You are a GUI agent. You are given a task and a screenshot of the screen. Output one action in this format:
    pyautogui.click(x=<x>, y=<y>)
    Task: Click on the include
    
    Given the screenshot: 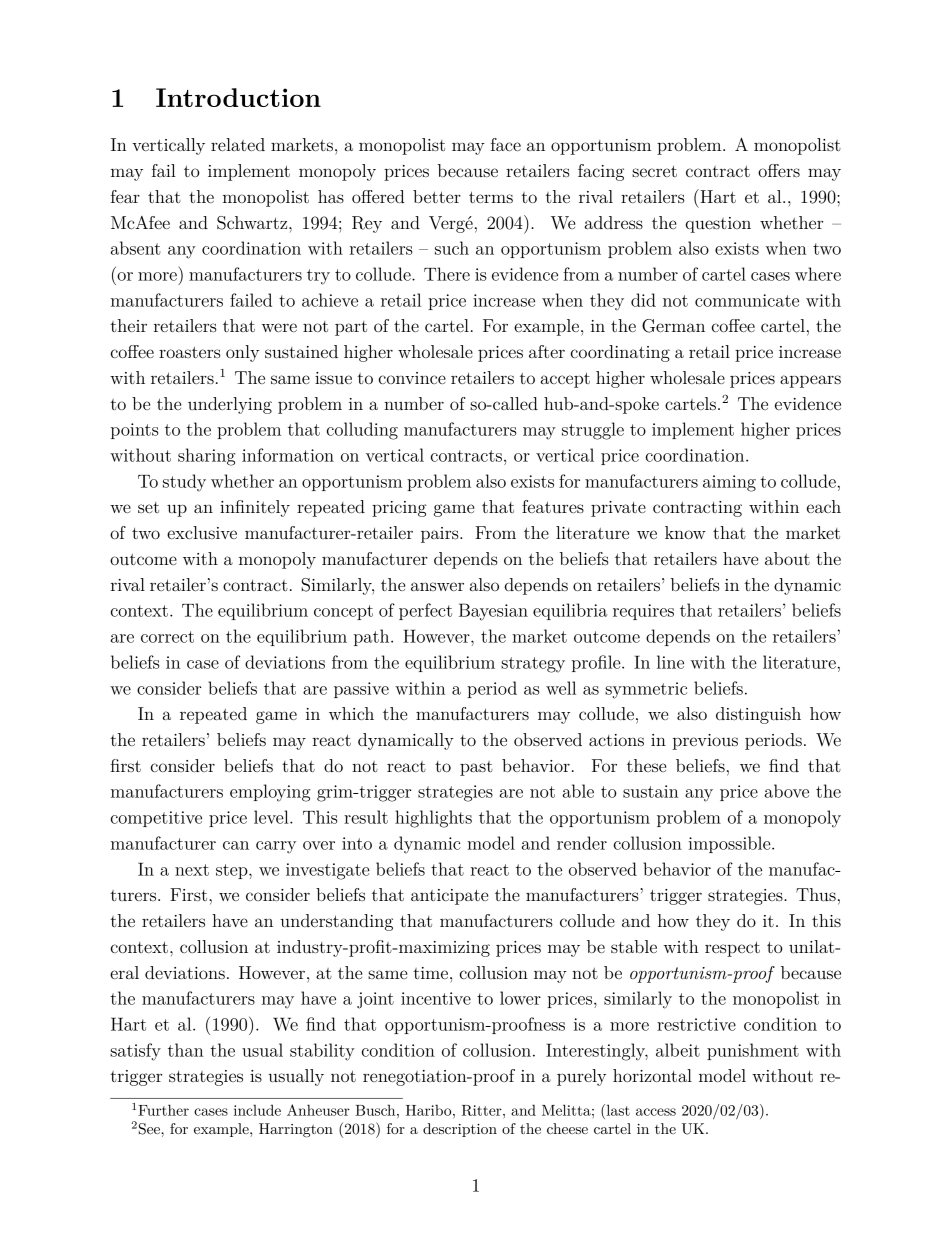 What is the action you would take?
    pyautogui.click(x=257, y=1110)
